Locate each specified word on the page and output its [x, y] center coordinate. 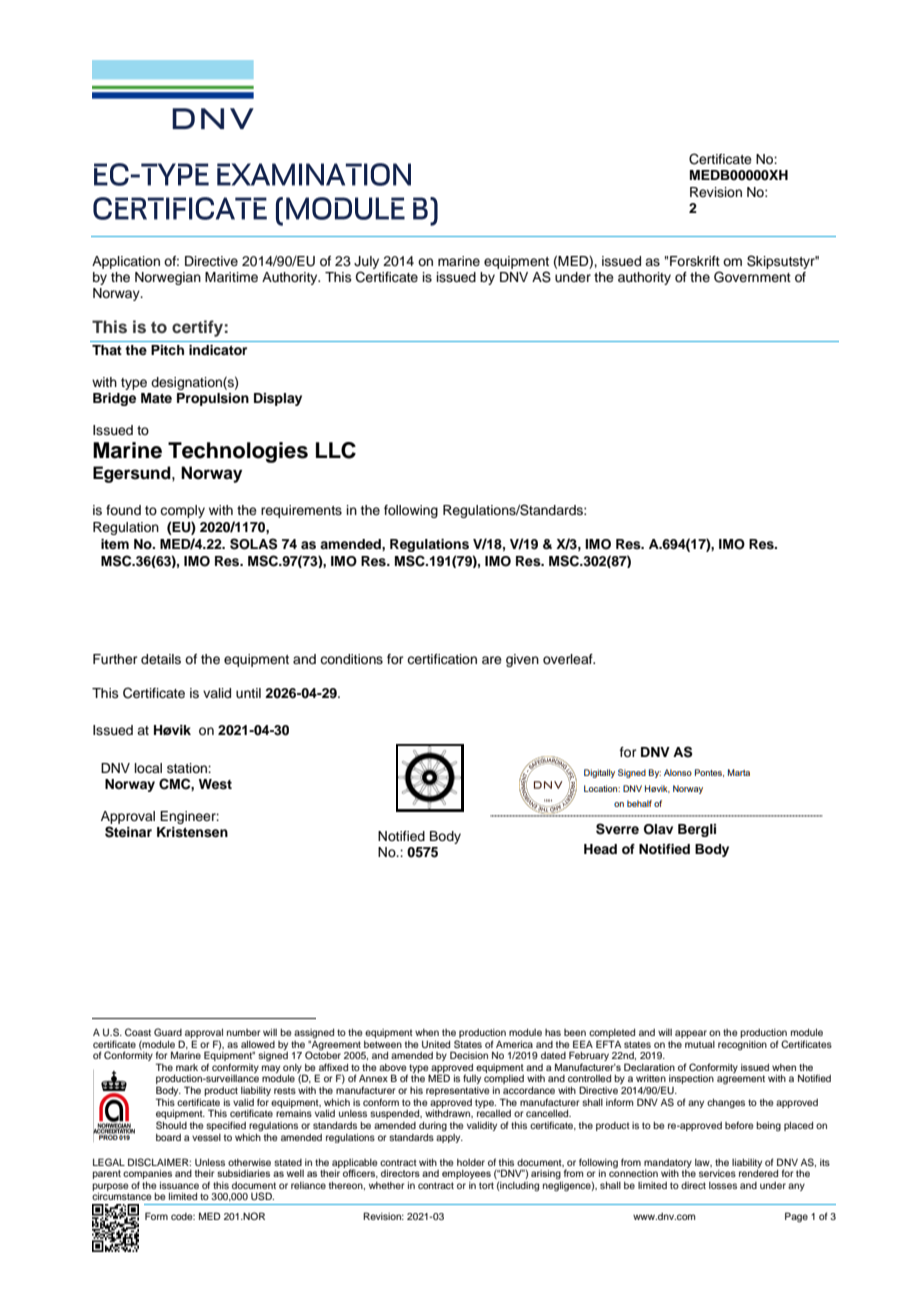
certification [442, 659]
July [366, 262]
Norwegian [168, 278]
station [188, 768]
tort [486, 1185]
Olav [658, 829]
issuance [179, 1185]
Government [752, 277]
